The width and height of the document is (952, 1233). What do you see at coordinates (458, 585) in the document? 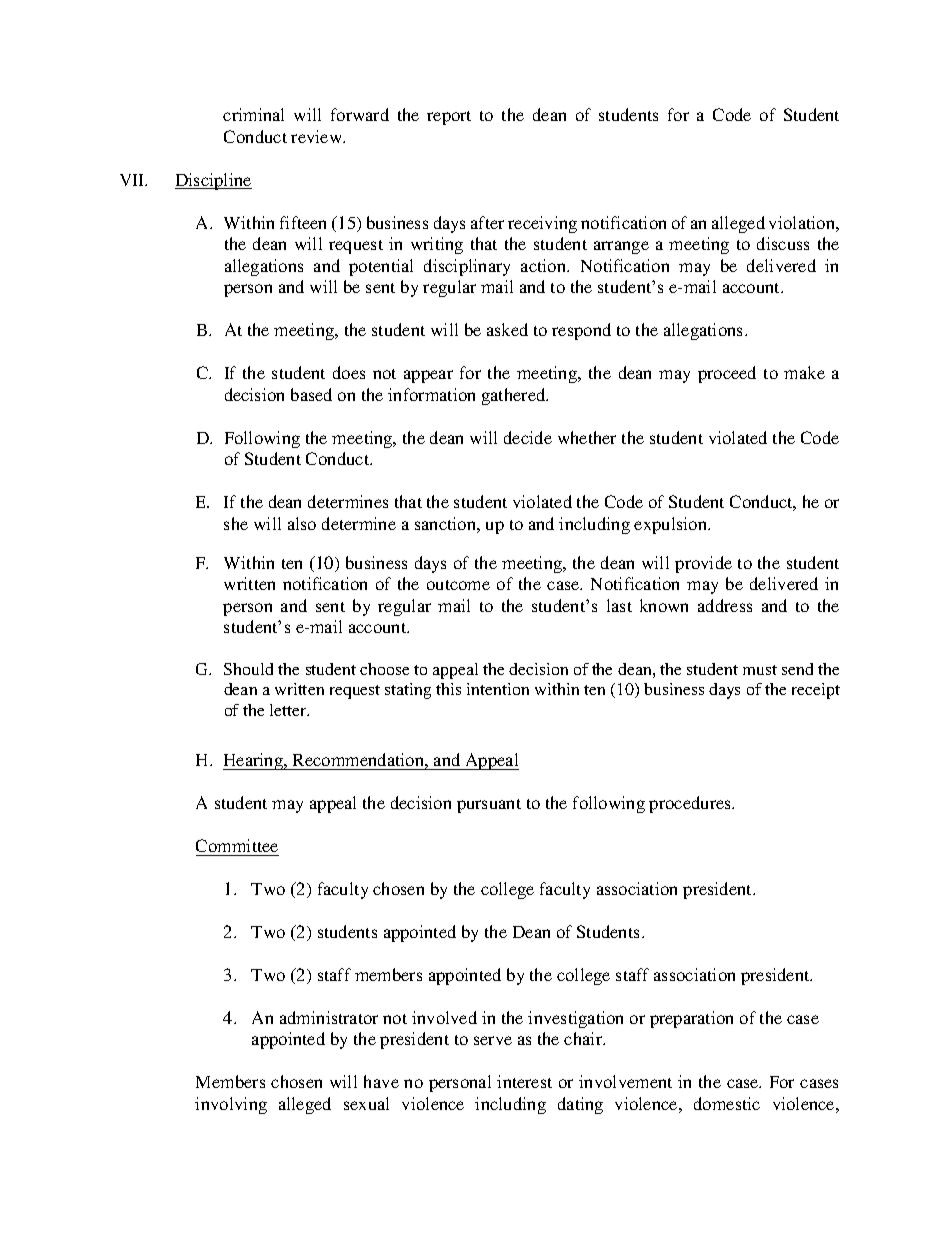
I see `outcome` at bounding box center [458, 585].
